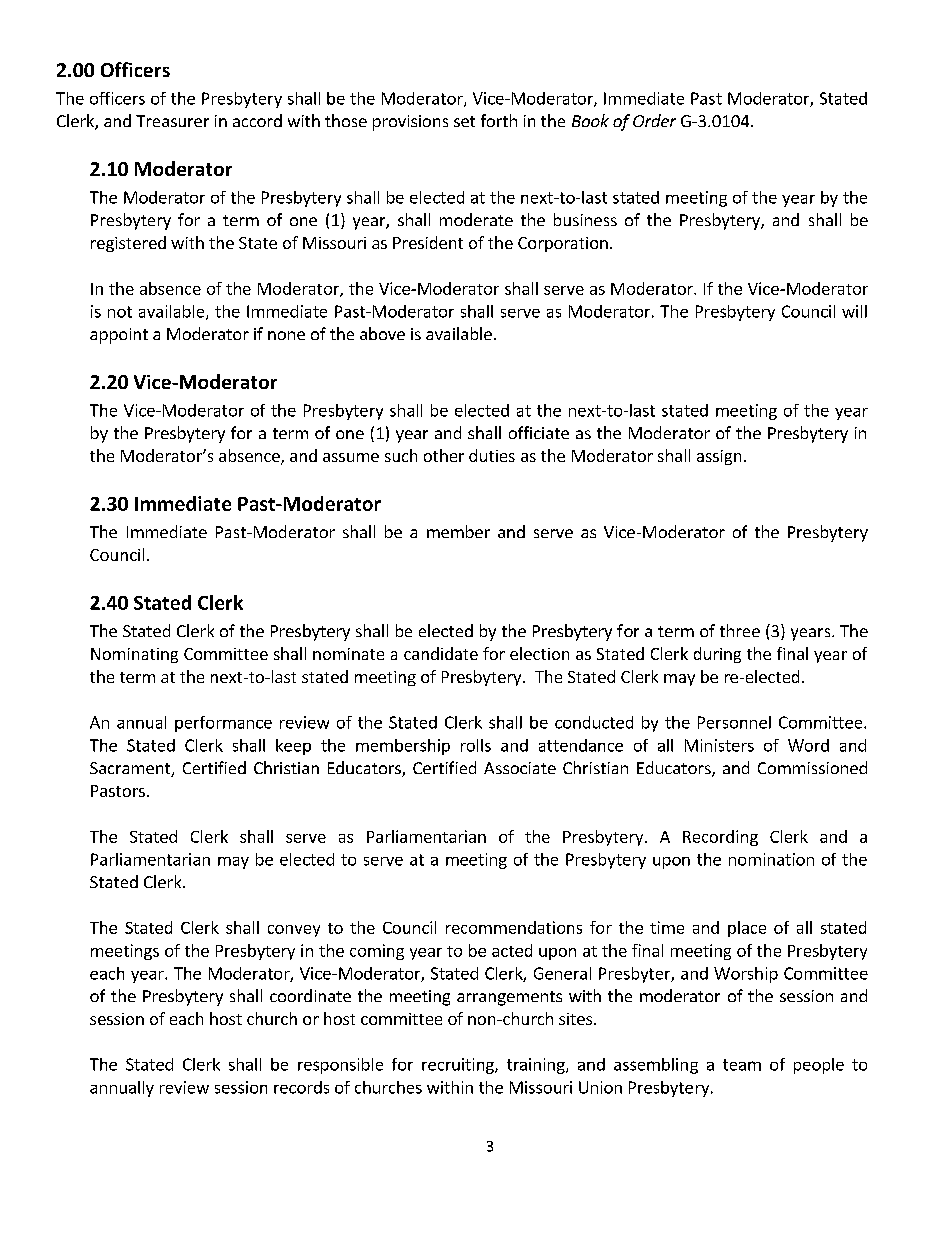 The height and width of the image is (1233, 952). Describe the element at coordinates (654, 120) in the image. I see `Order` at that location.
